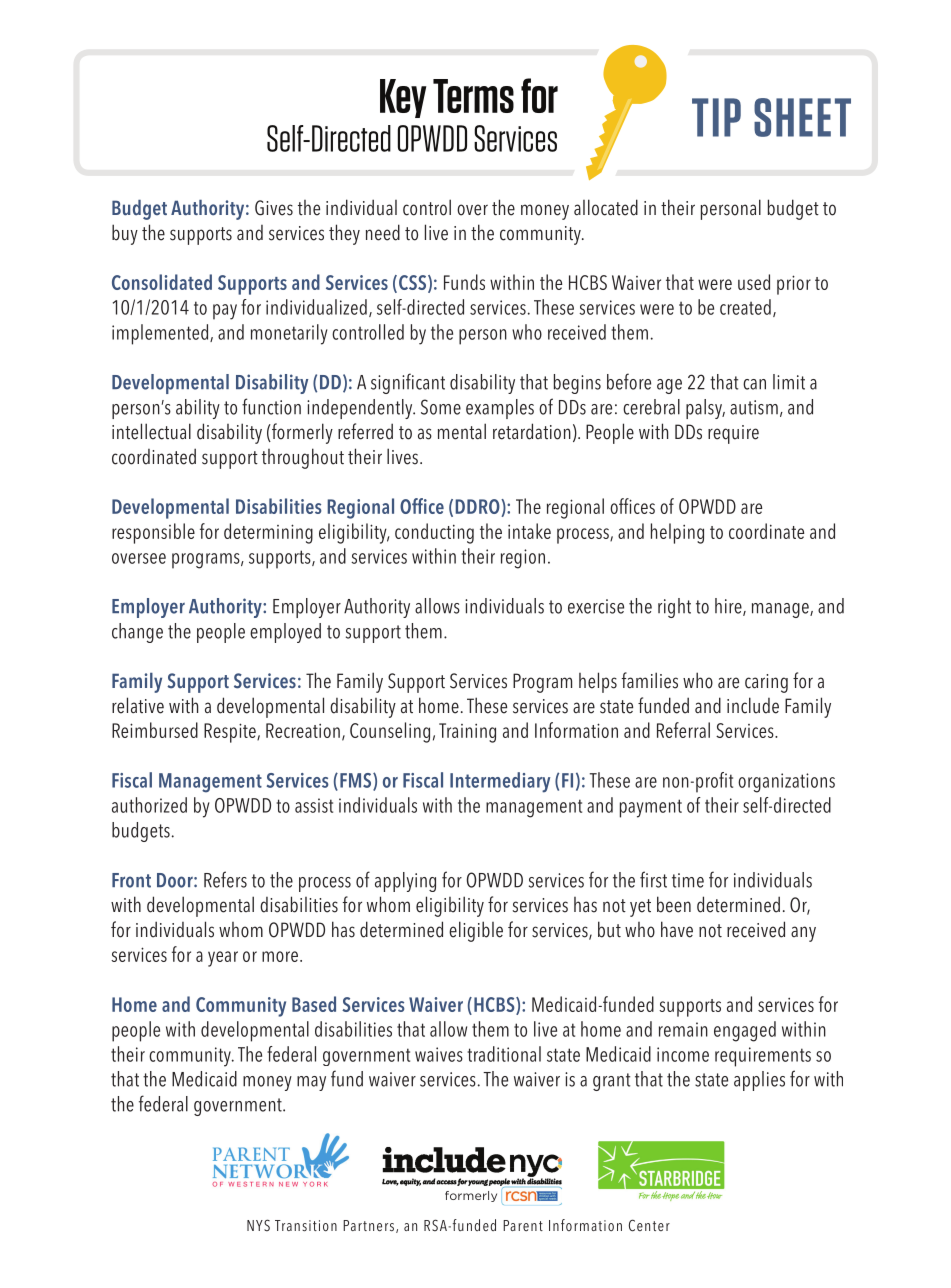 This screenshot has width=951, height=1288. I want to click on Training, so click(467, 733).
